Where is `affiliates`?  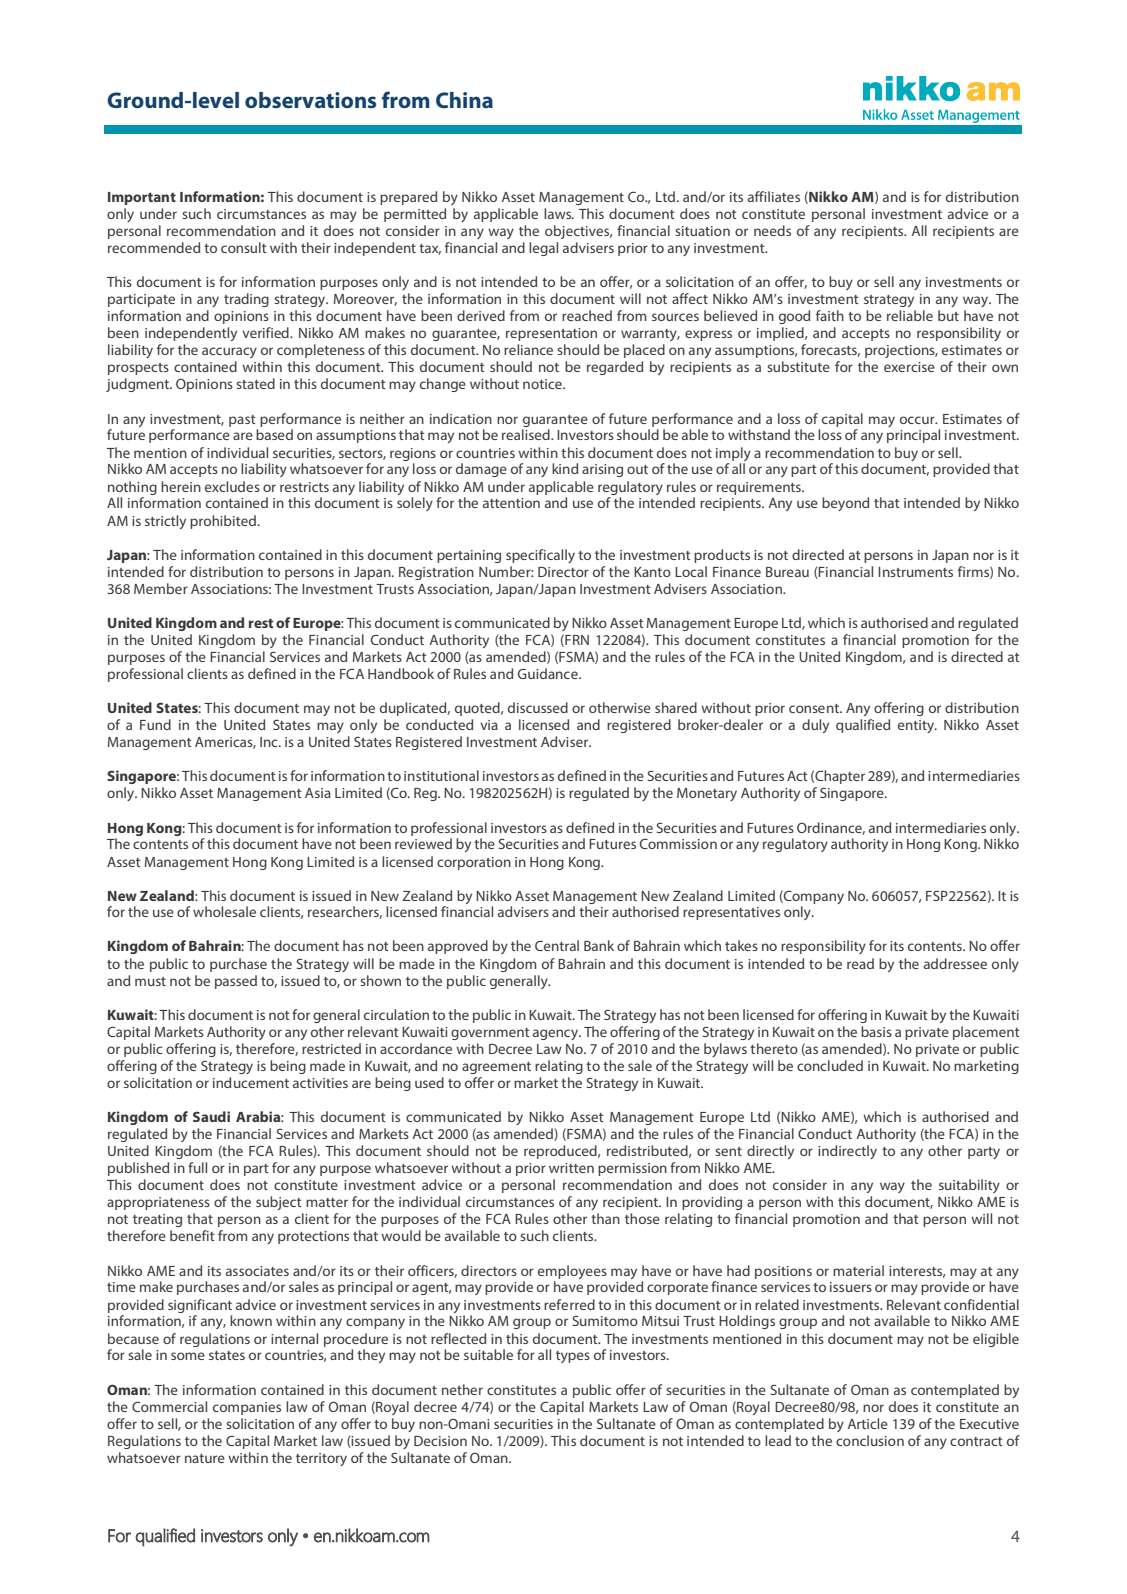
affiliates is located at coordinates (774, 196).
